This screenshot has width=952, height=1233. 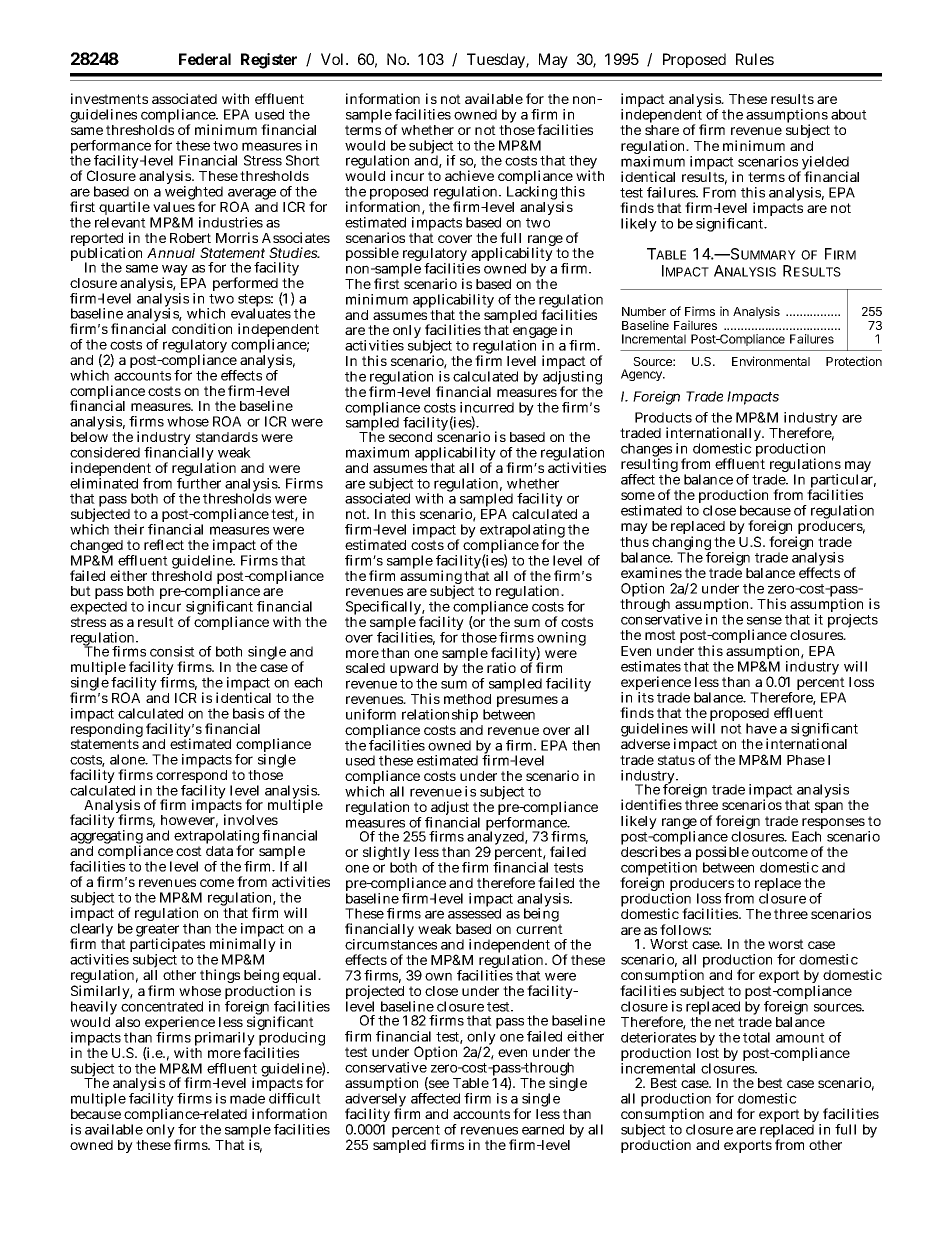 What do you see at coordinates (535, 334) in the screenshot?
I see `engage` at bounding box center [535, 334].
